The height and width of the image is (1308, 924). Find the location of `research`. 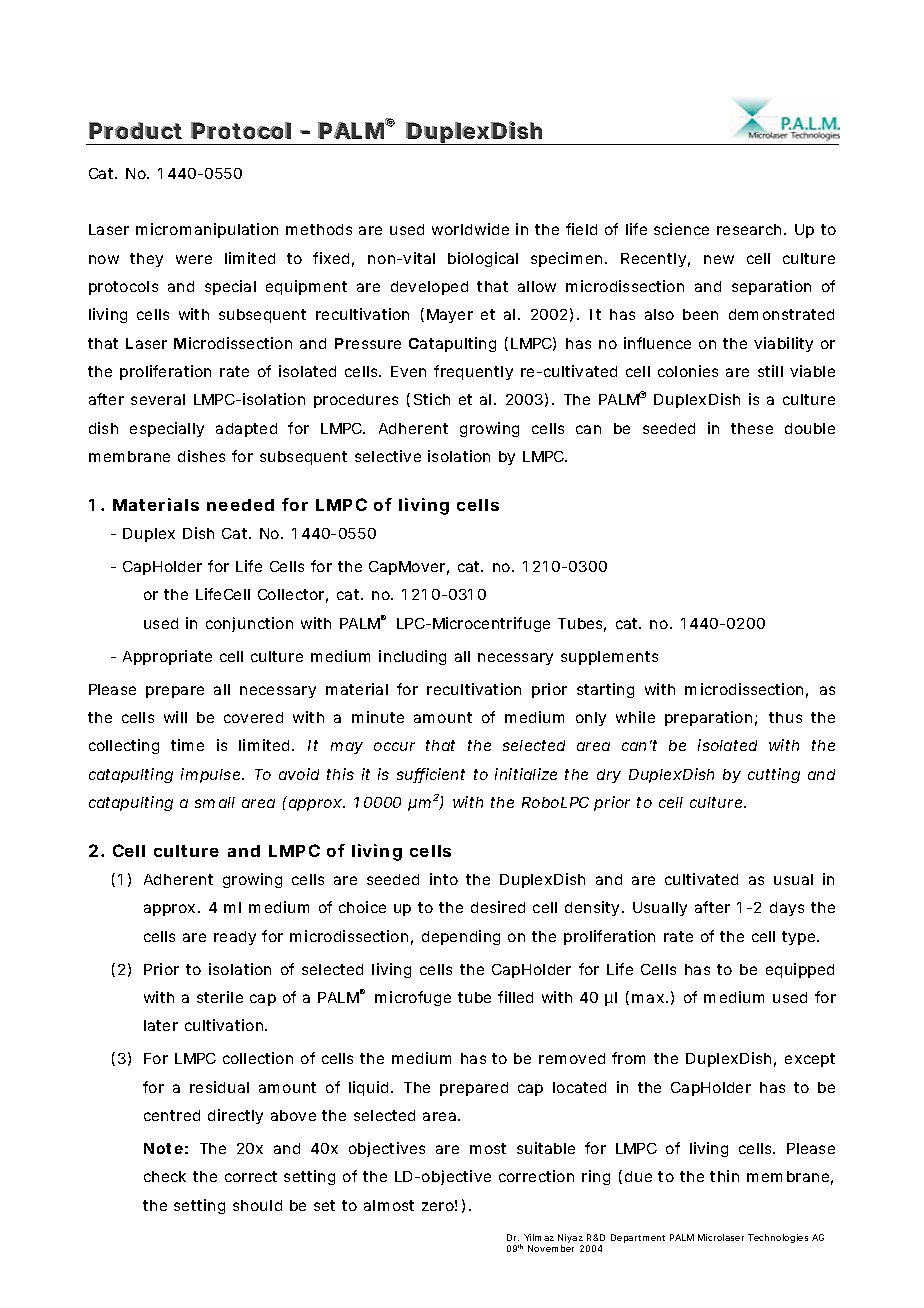

research is located at coordinates (751, 229).
